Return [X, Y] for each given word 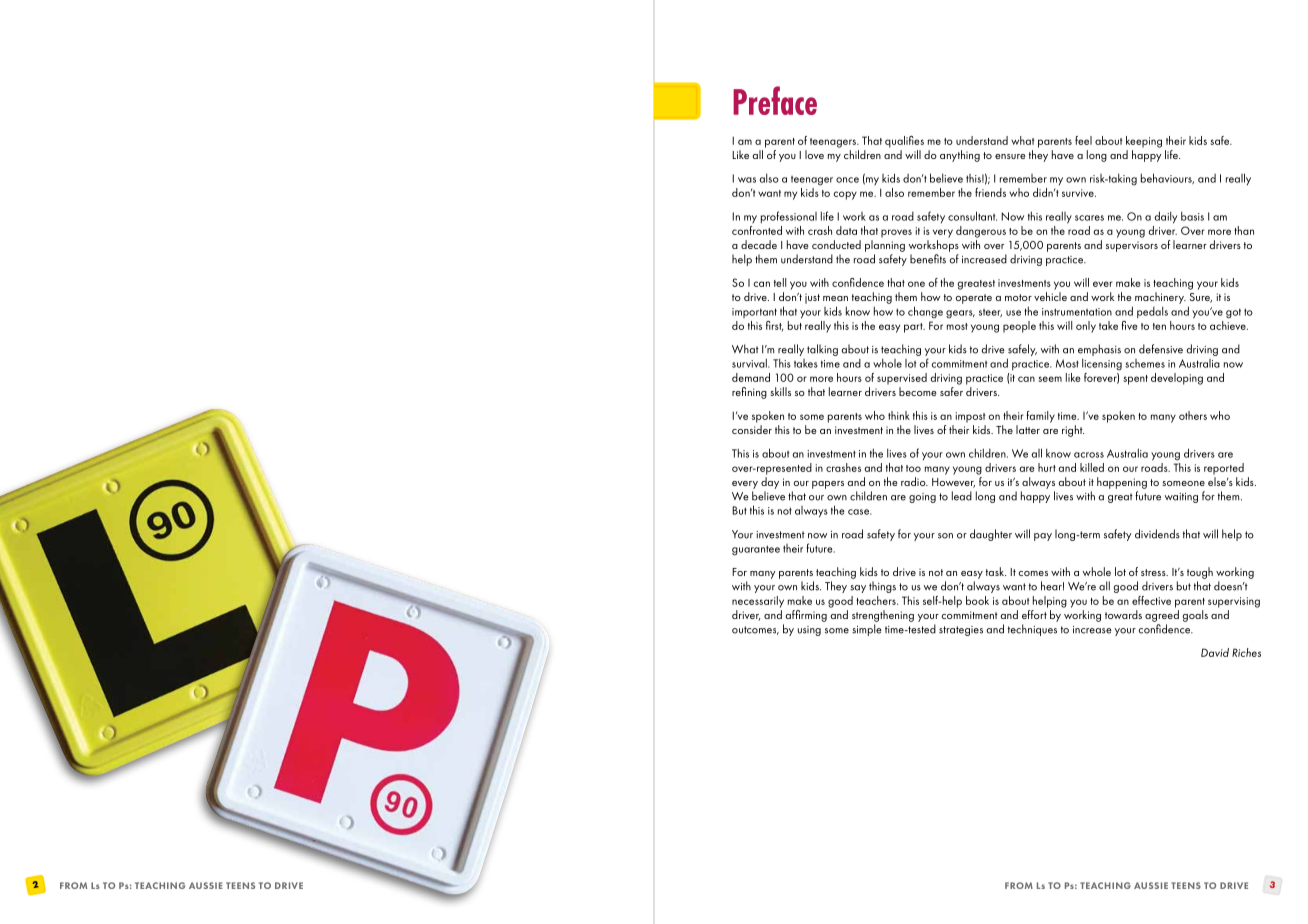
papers [828, 485]
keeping [1144, 142]
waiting [1181, 498]
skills [780, 391]
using [809, 631]
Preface [775, 100]
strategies [961, 631]
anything [960, 156]
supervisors [1132, 246]
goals [1195, 616]
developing [1177, 379]
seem [1050, 379]
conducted [836, 244]
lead [962, 496]
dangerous [981, 232]
